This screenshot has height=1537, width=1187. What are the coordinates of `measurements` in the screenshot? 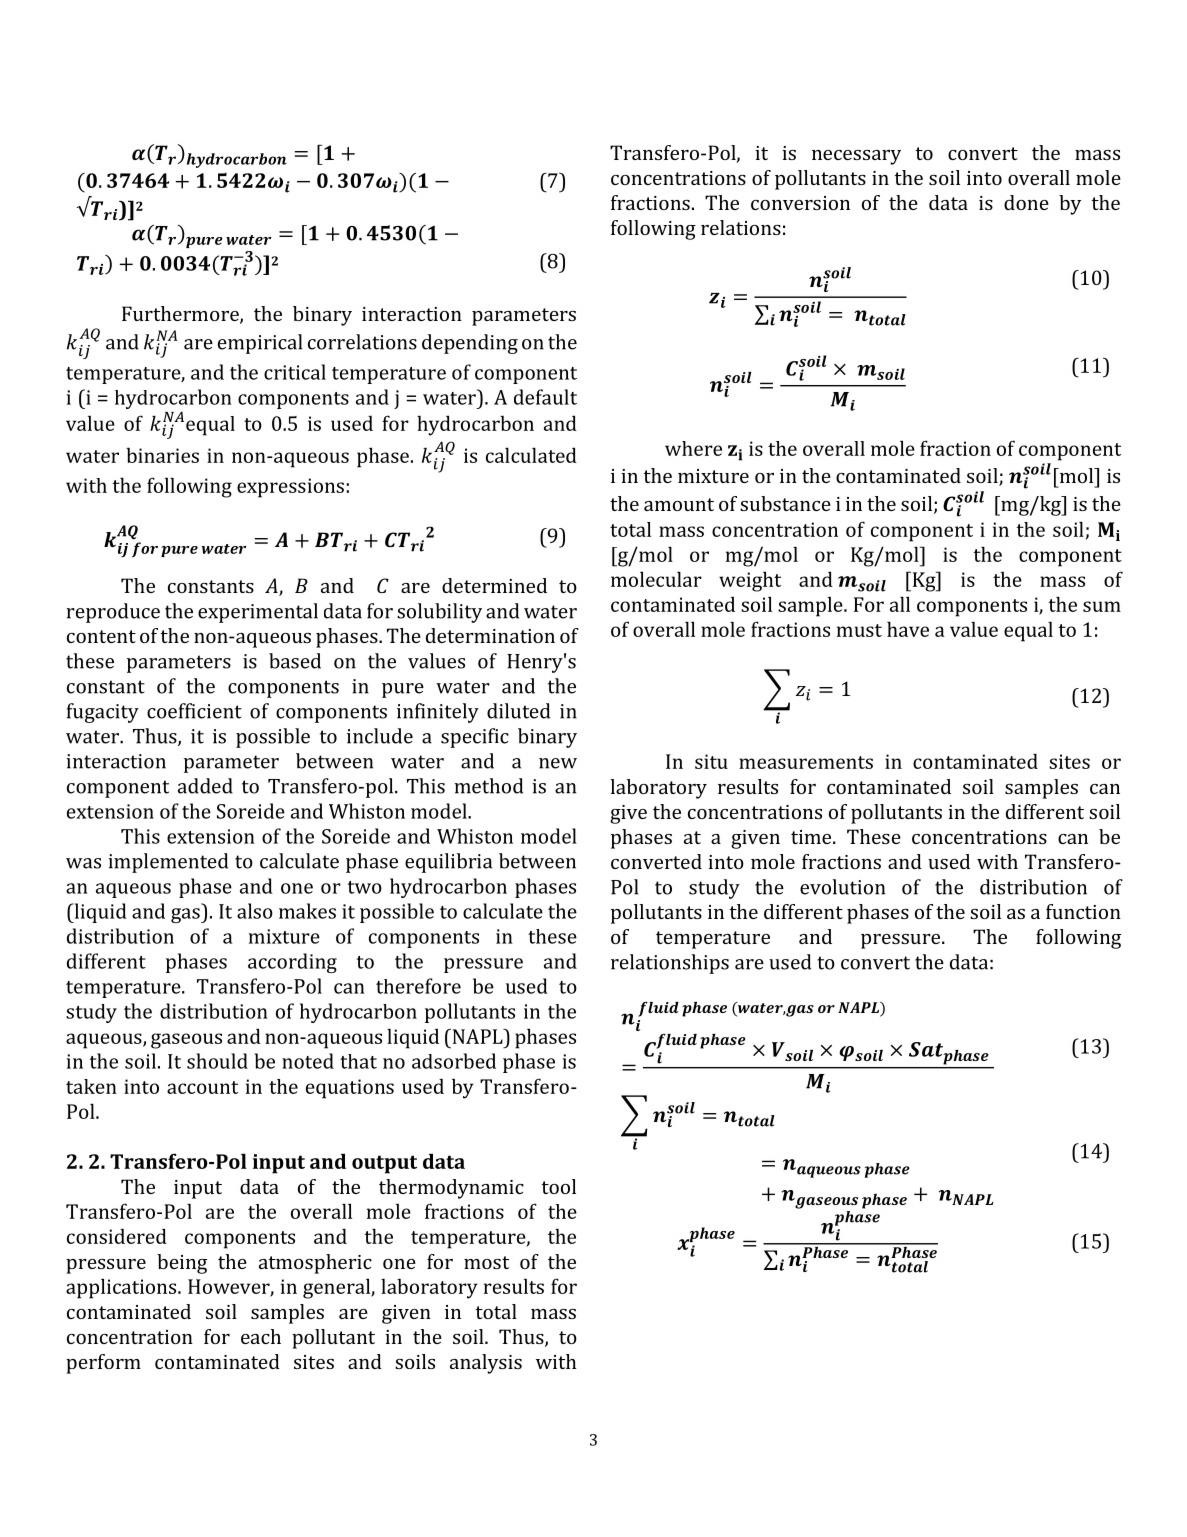 It's located at (806, 762).
